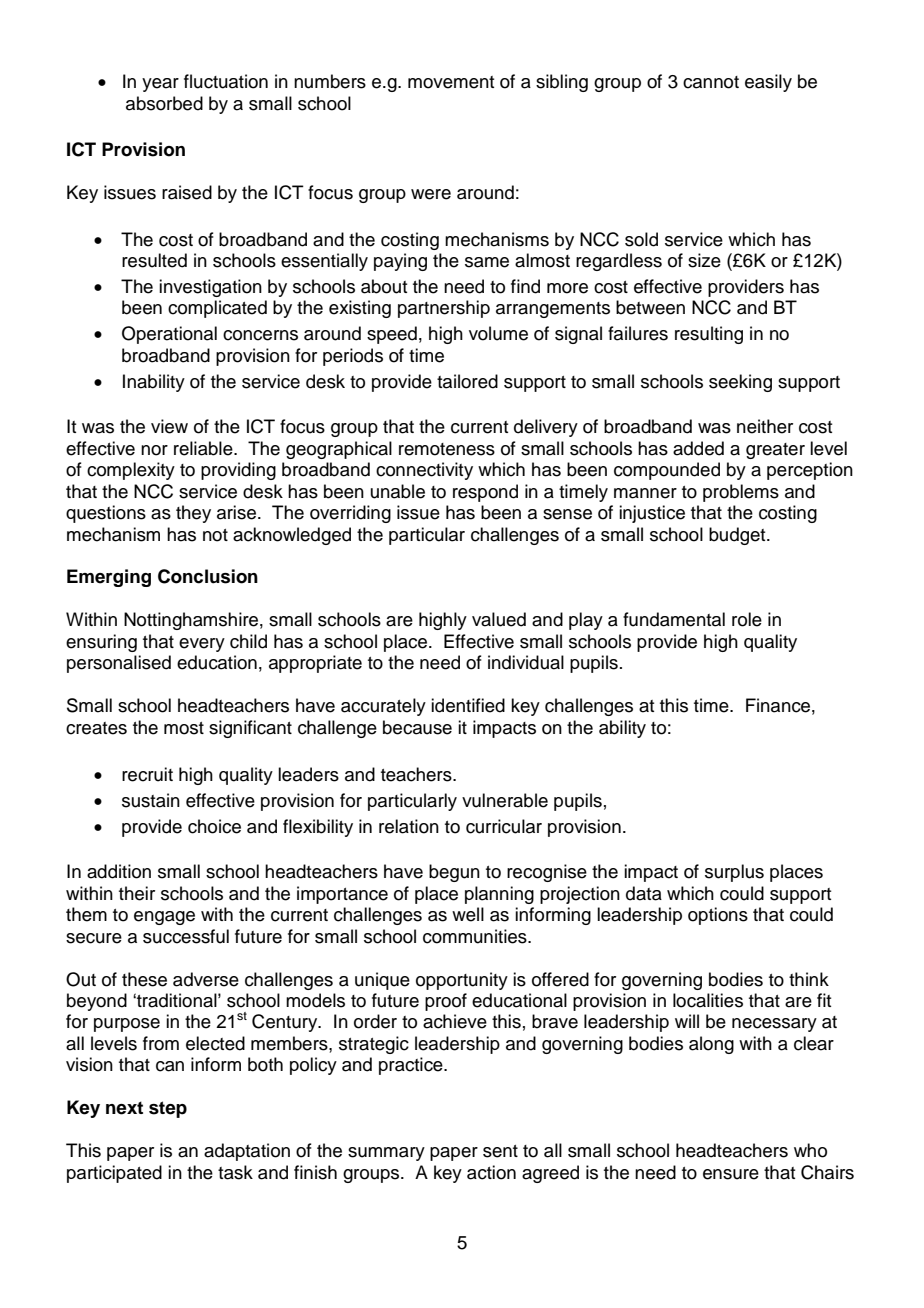 Image resolution: width=924 pixels, height=1308 pixels. What do you see at coordinates (711, 82) in the screenshot?
I see `cannot` at bounding box center [711, 82].
